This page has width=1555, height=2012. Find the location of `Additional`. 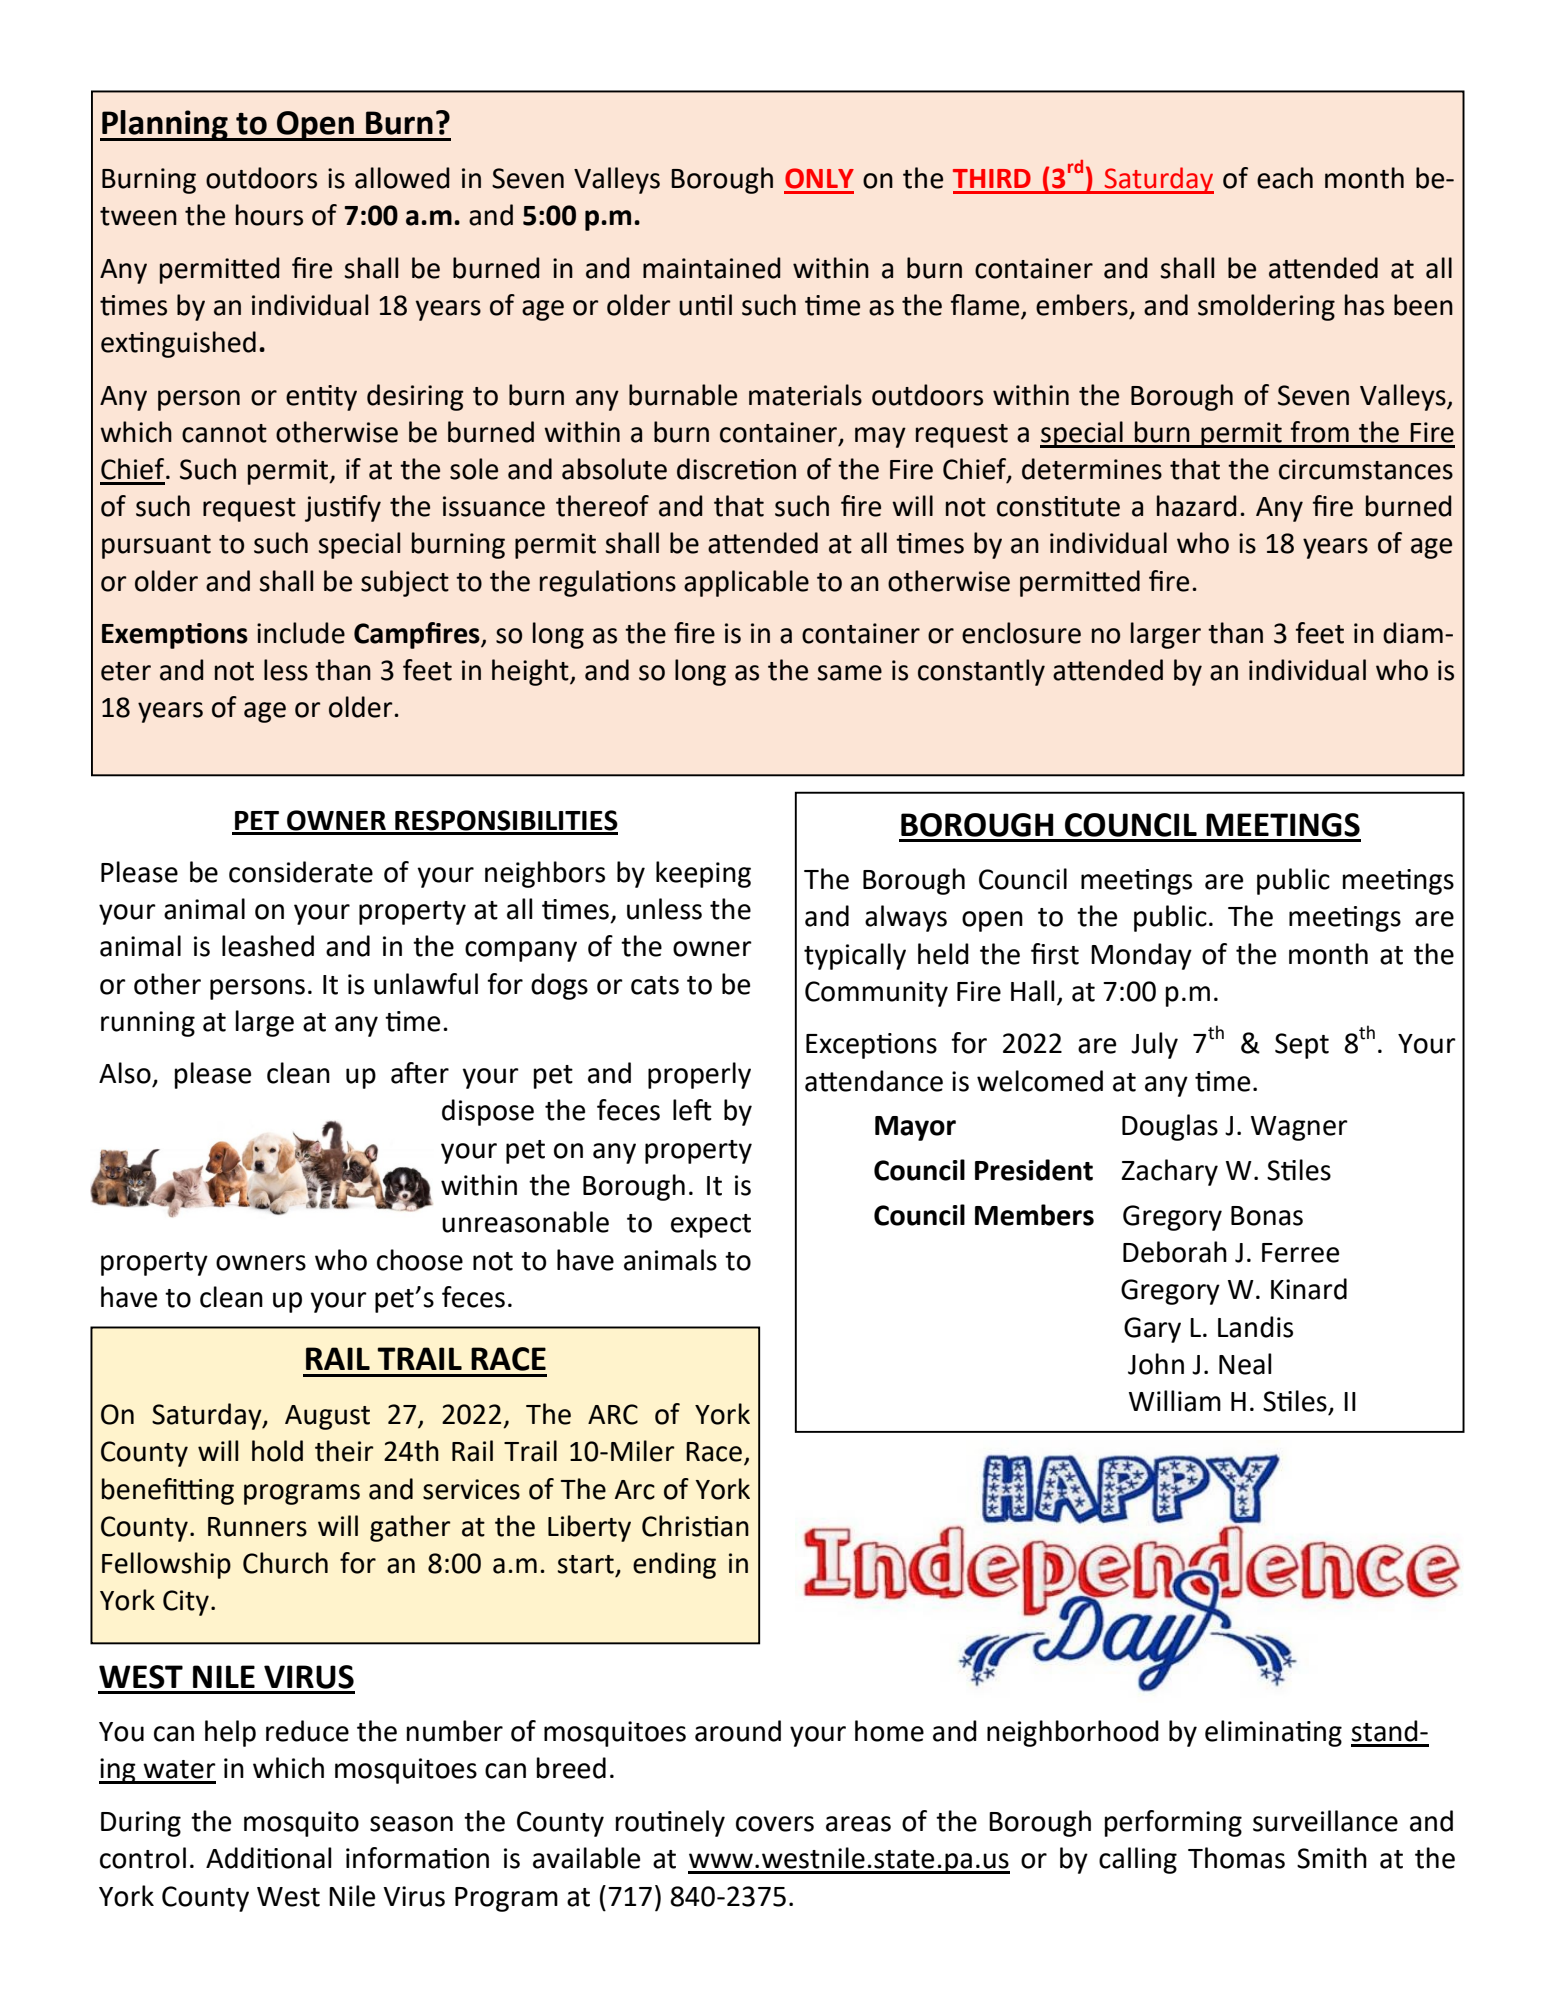

Additional is located at coordinates (269, 1858).
